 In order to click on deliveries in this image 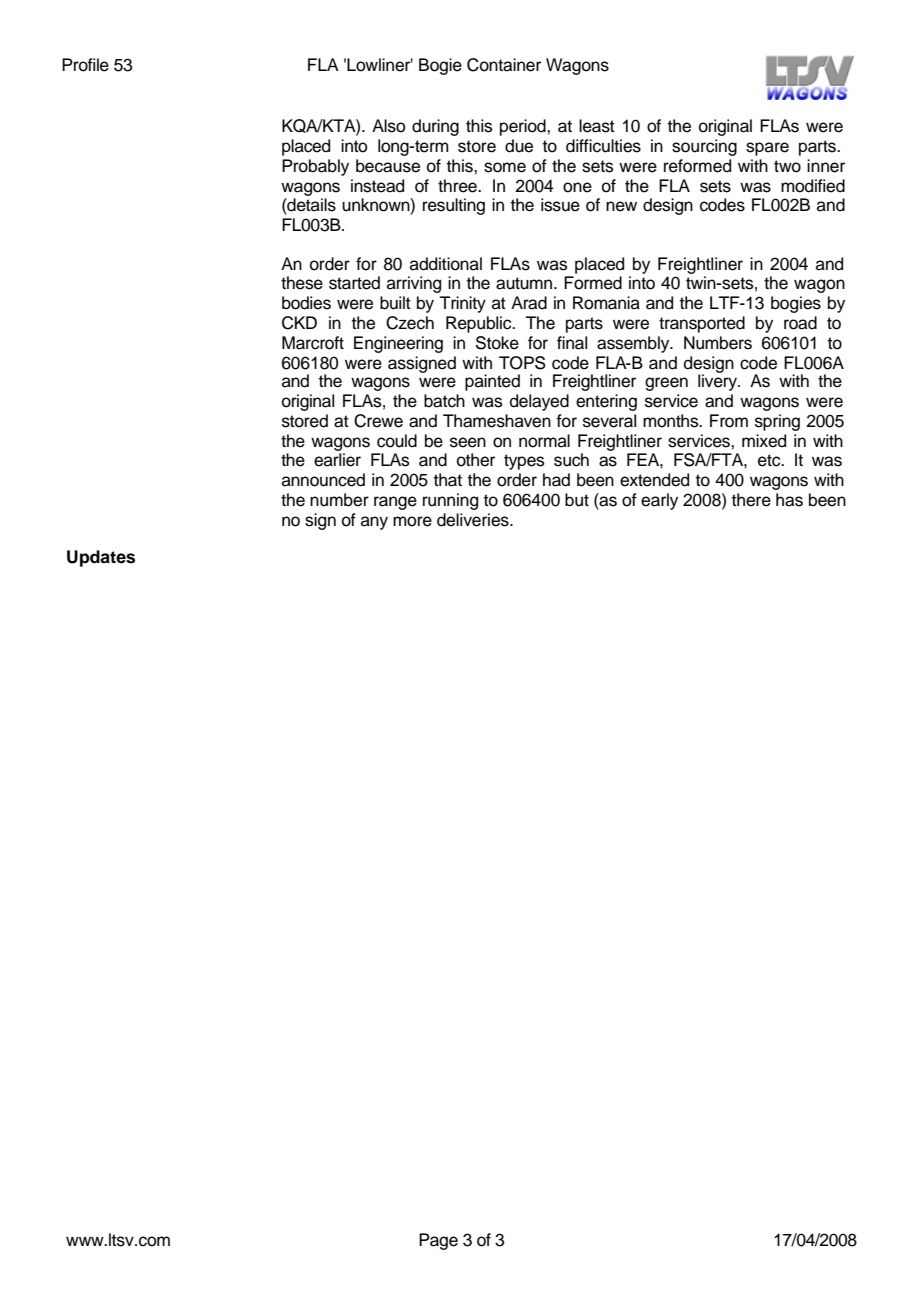, I will do `click(474, 520)`.
